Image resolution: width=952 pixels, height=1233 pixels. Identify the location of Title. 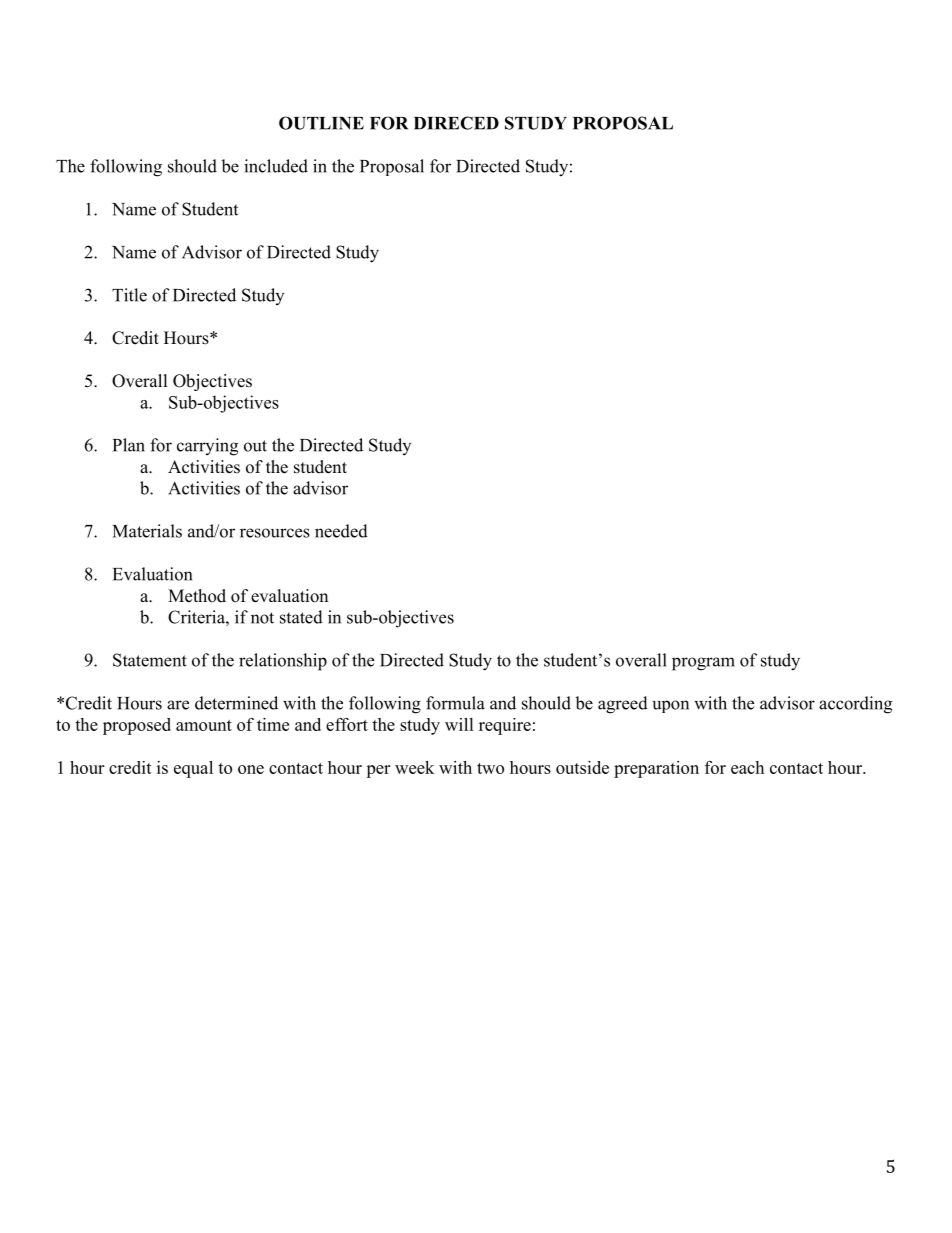
(129, 295).
